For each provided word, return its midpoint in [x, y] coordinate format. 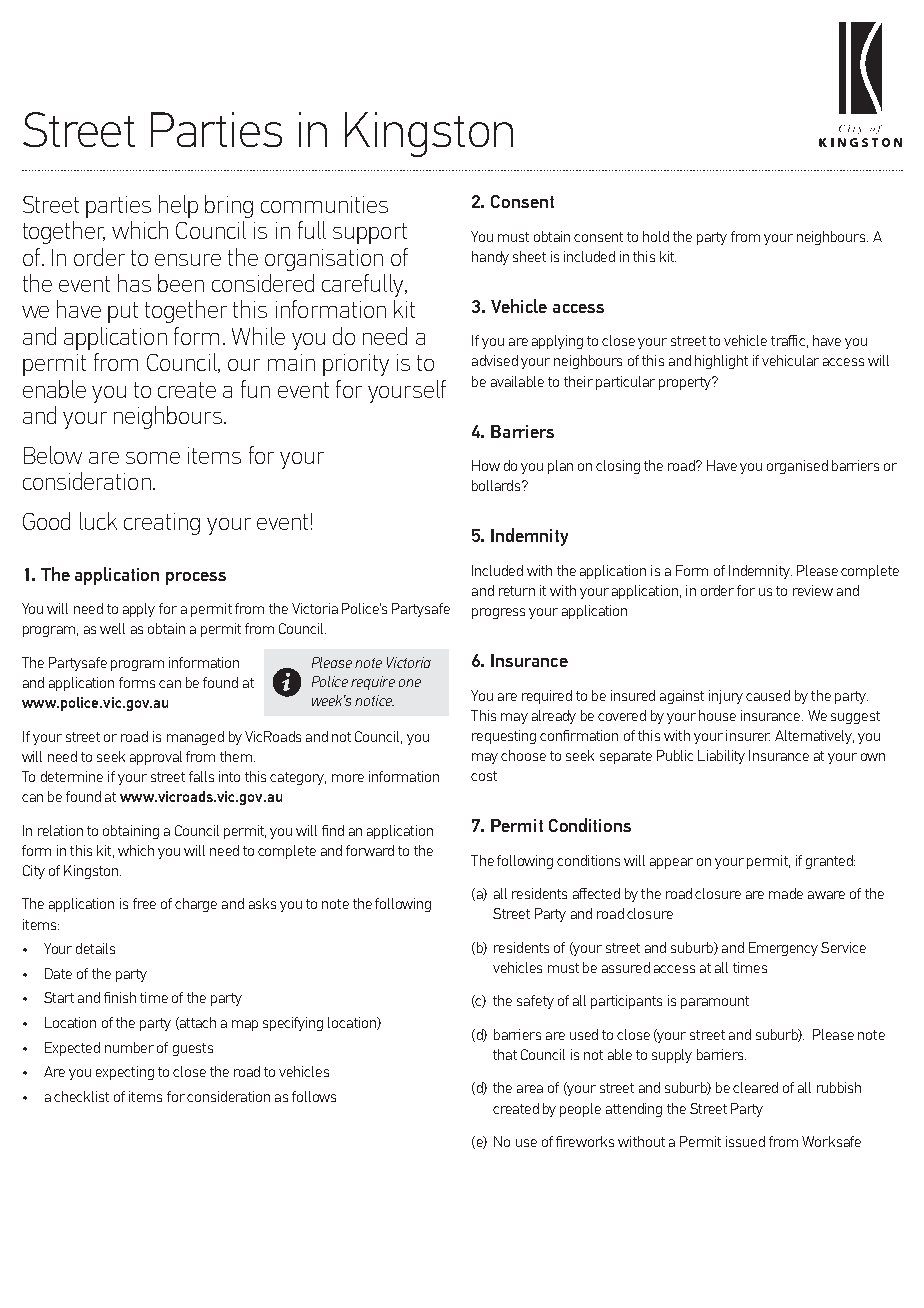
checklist [81, 1096]
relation [60, 830]
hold [656, 236]
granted [830, 862]
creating [162, 524]
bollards [497, 485]
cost [484, 776]
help [178, 206]
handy [490, 258]
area [530, 1089]
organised [797, 467]
